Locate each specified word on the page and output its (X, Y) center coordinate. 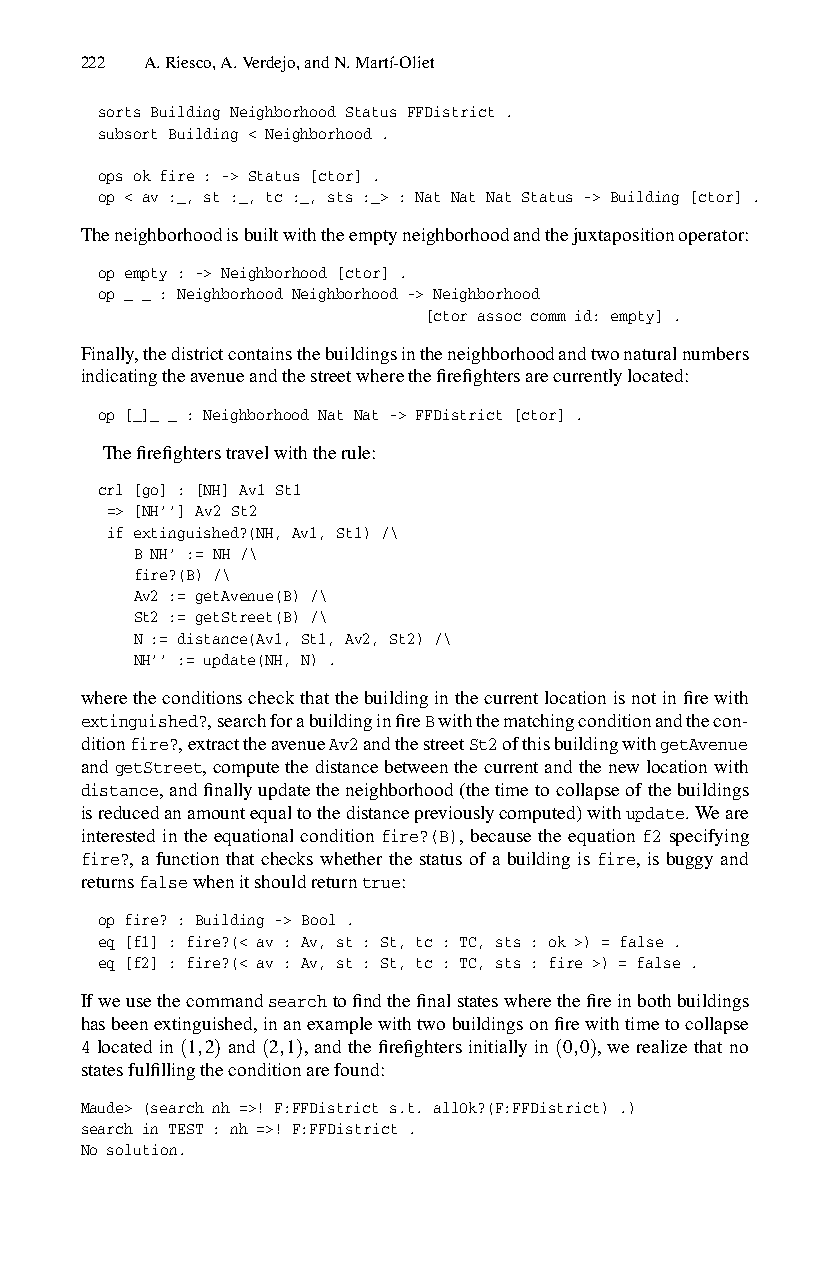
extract (213, 744)
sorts (119, 112)
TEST (186, 1129)
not (644, 698)
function (187, 858)
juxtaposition (623, 236)
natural (650, 353)
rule (356, 452)
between (416, 766)
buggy (690, 860)
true (381, 883)
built (261, 234)
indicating (119, 377)
